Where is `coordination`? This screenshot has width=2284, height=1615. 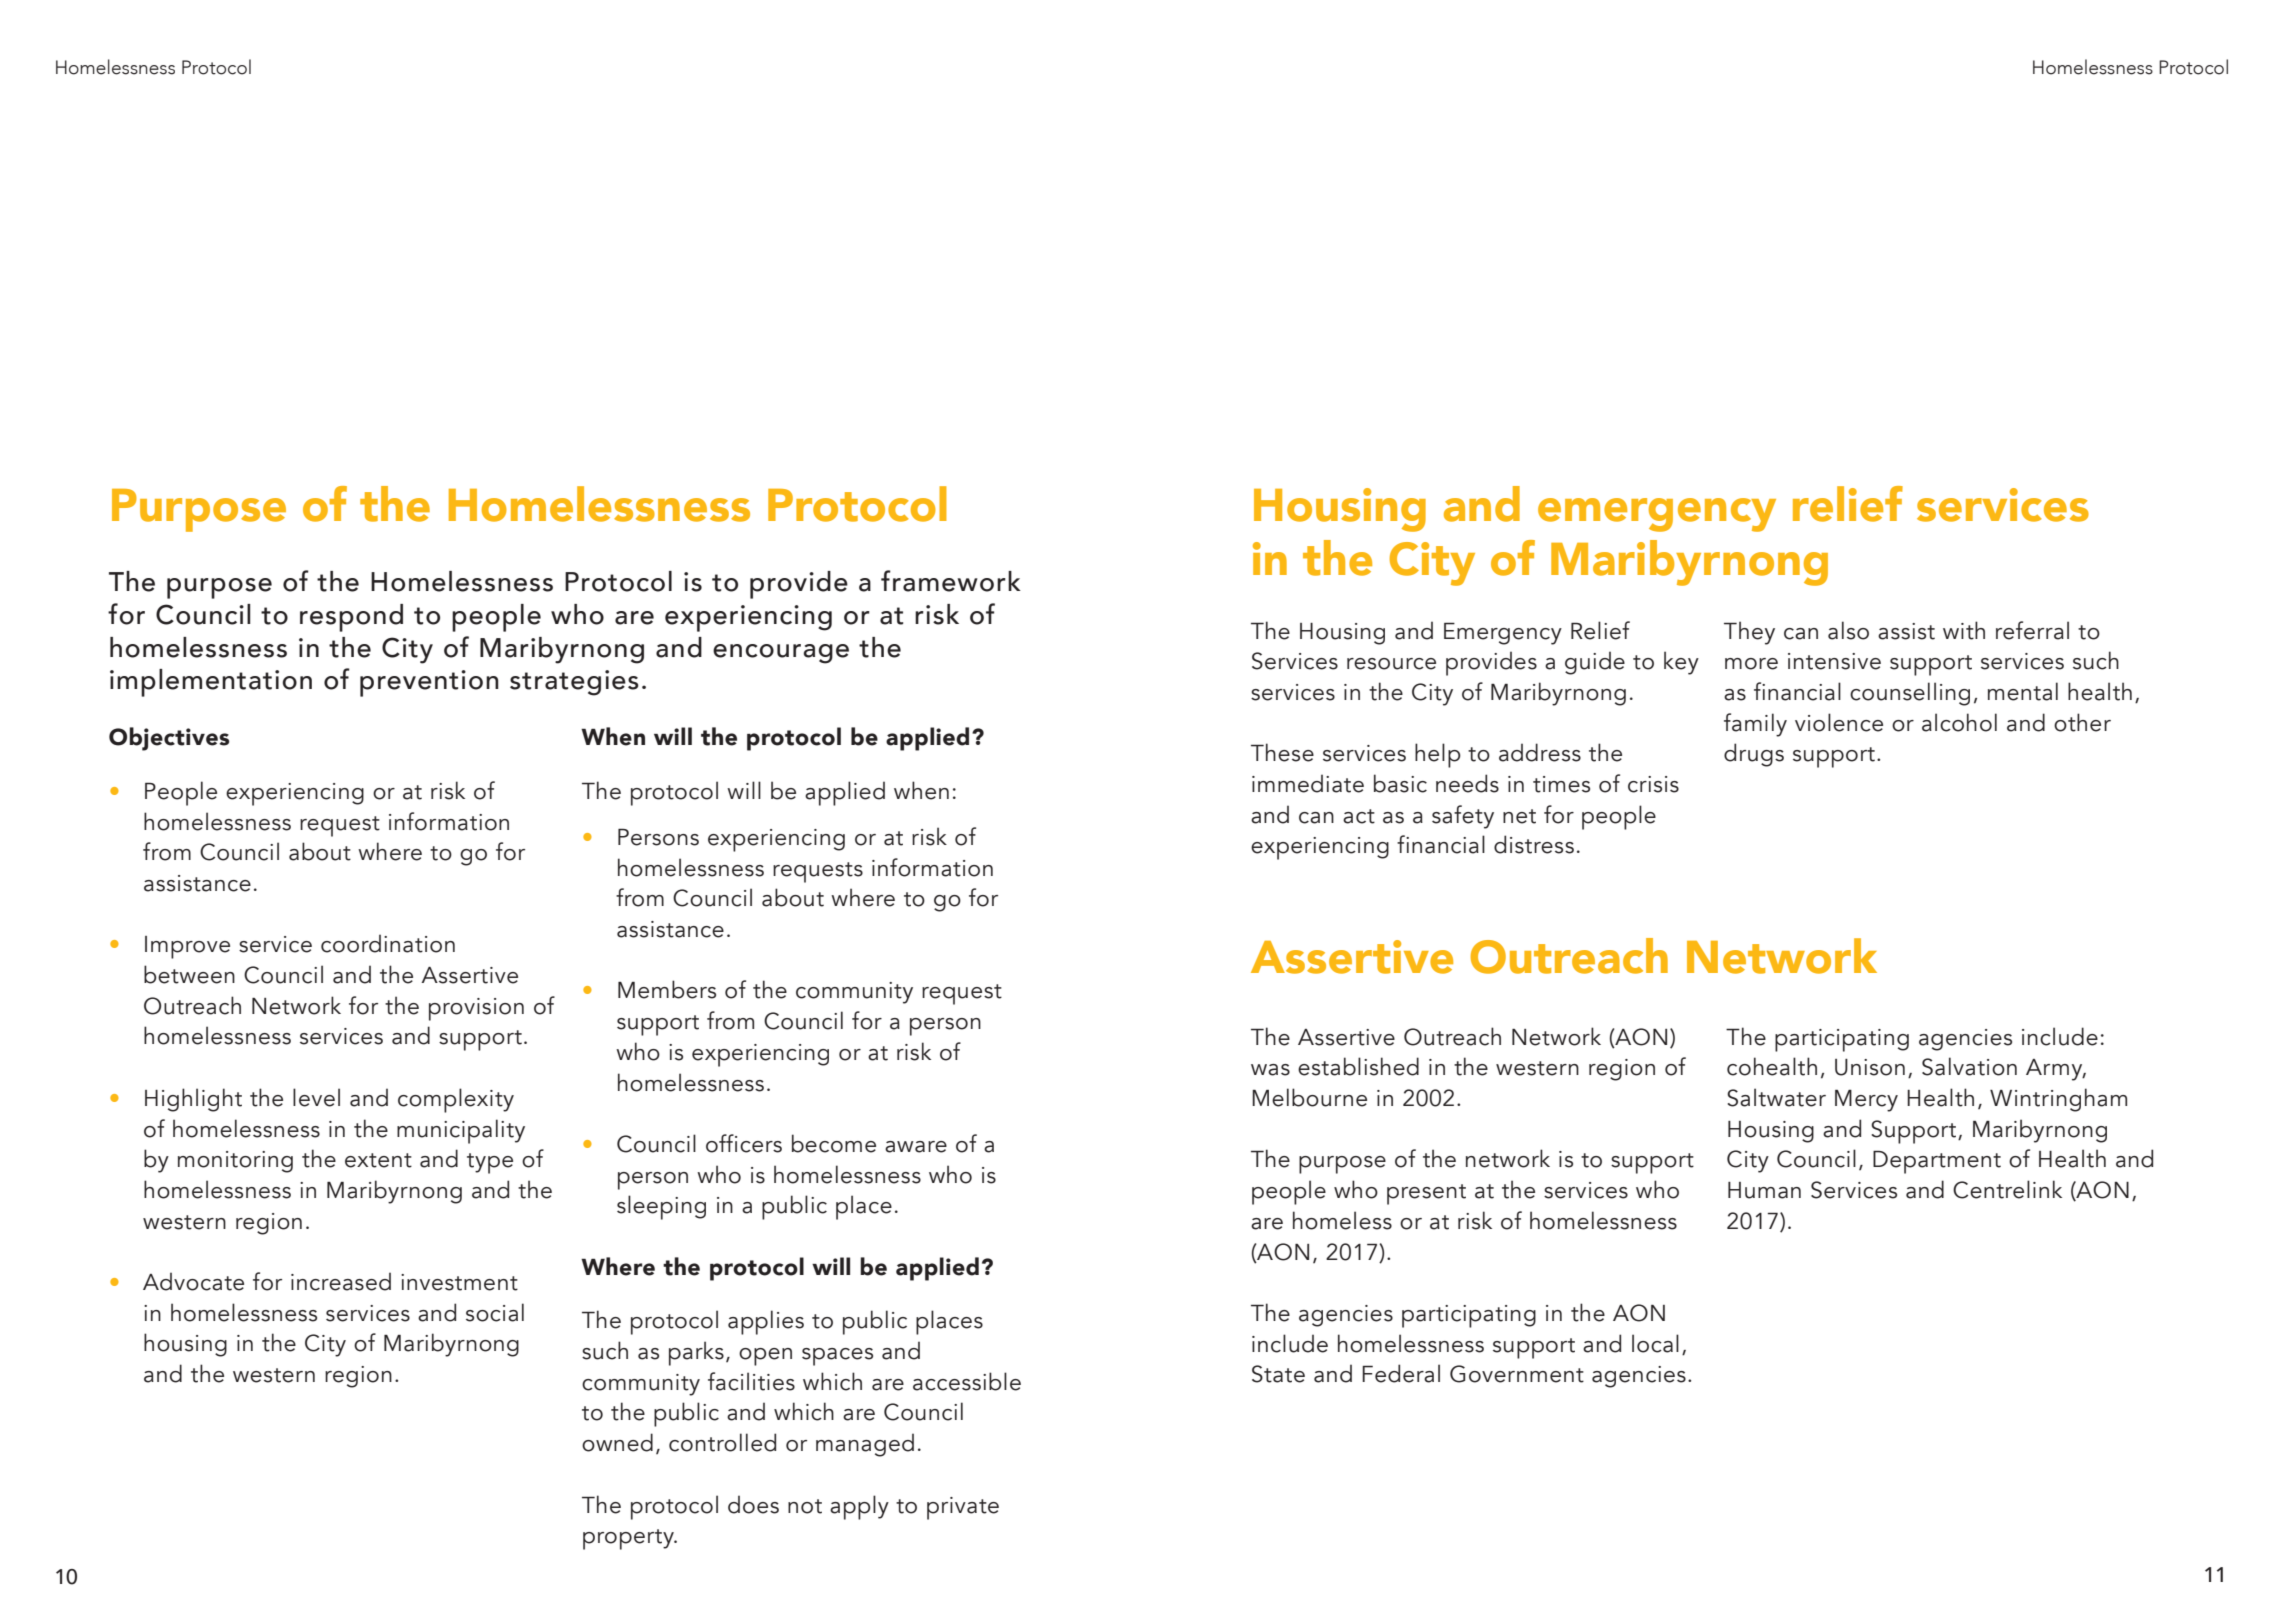
coordination is located at coordinates (388, 943).
